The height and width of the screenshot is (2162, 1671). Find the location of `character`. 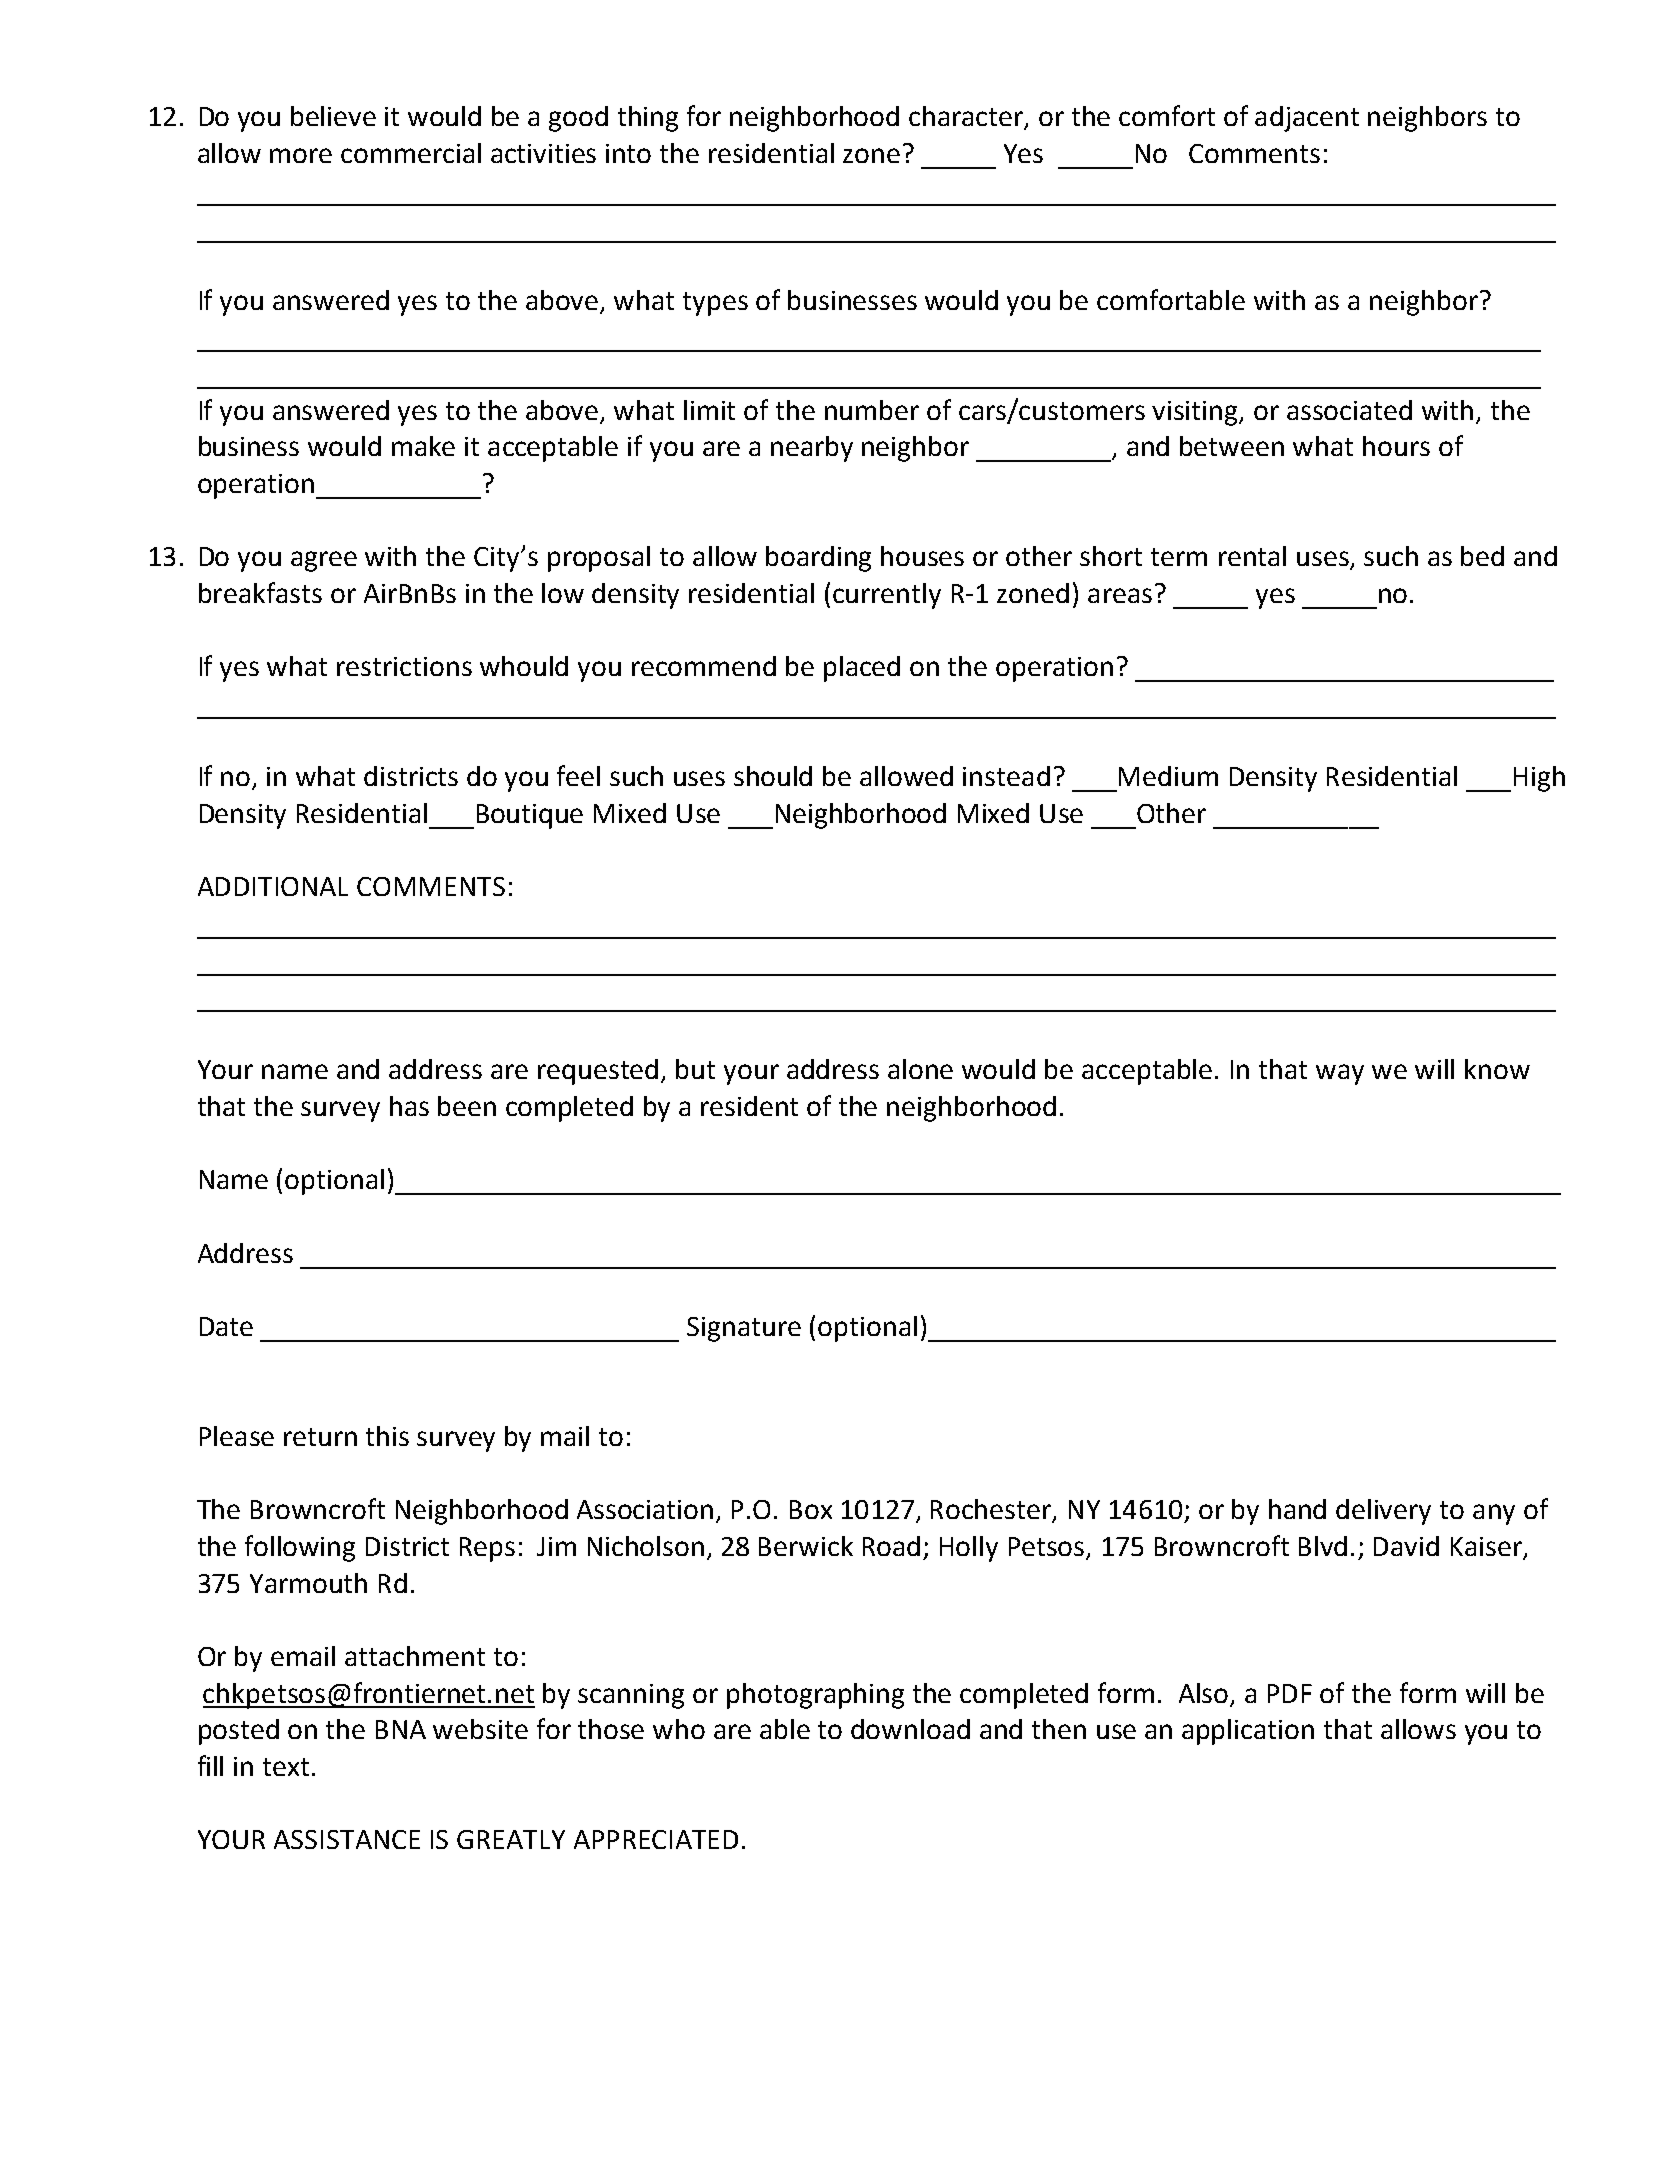

character is located at coordinates (967, 117).
